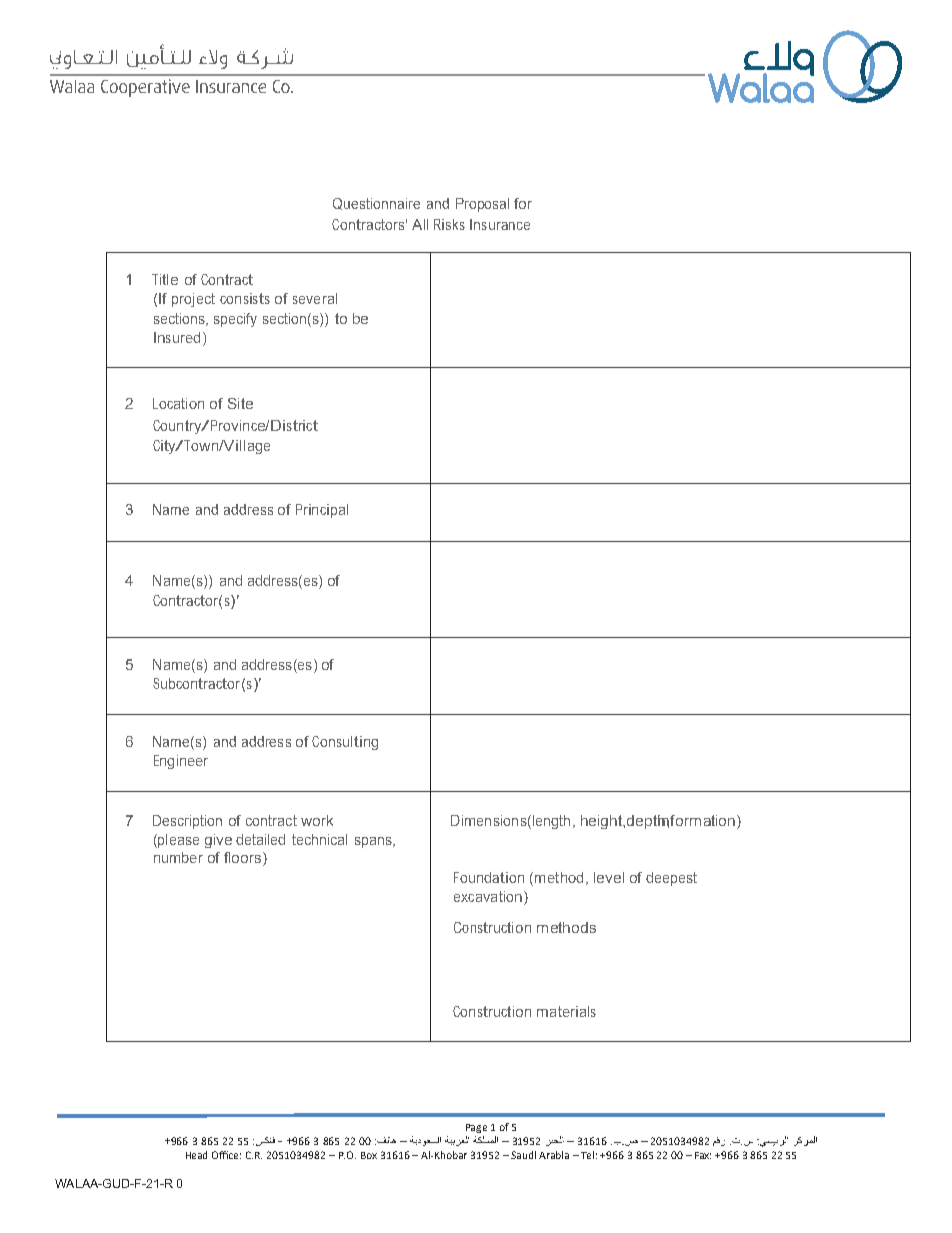 The image size is (952, 1233). Describe the element at coordinates (500, 224) in the image. I see `Insurance` at that location.
